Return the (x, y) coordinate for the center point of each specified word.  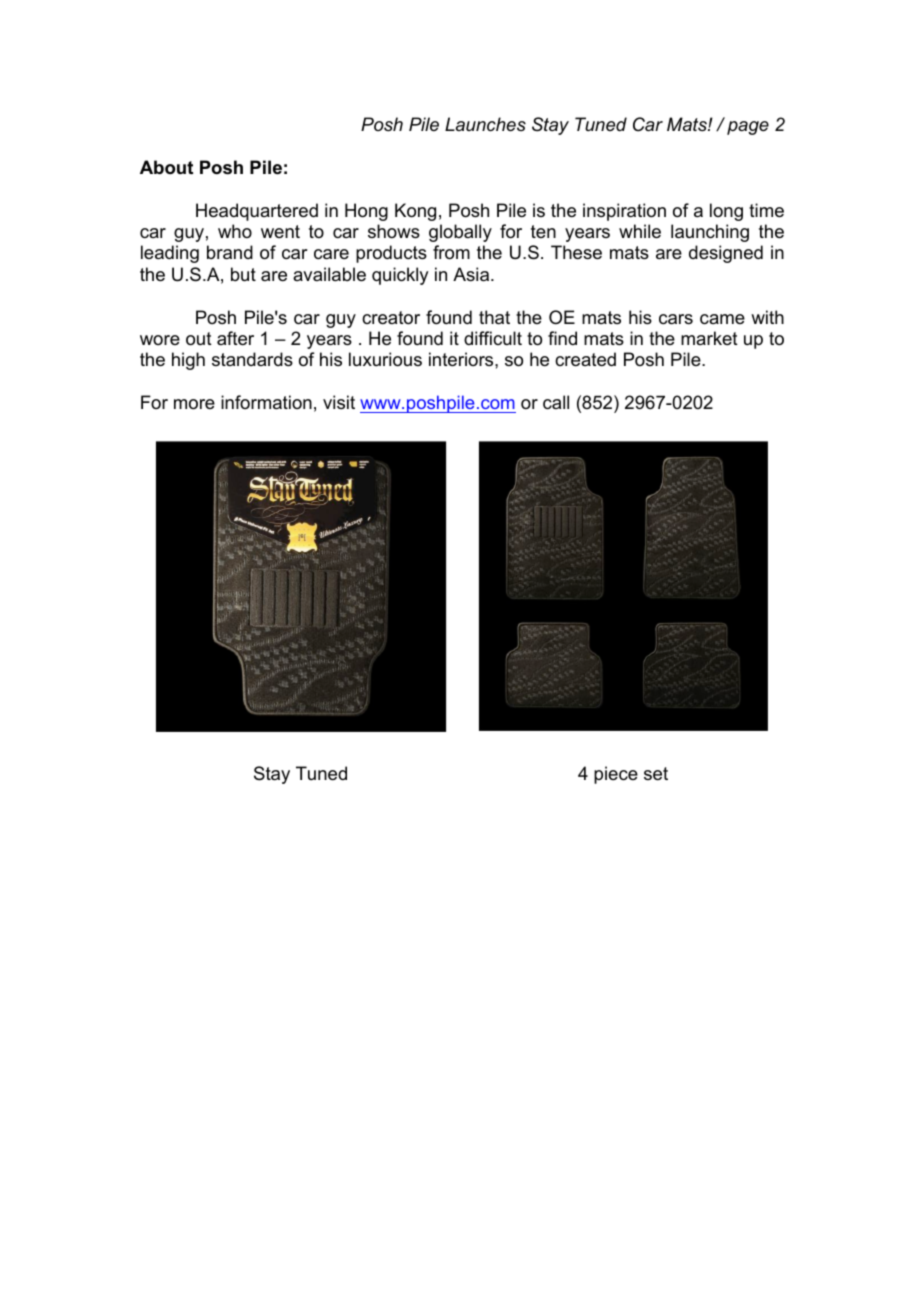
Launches (485, 124)
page (748, 128)
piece (616, 775)
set (656, 774)
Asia (472, 274)
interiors (462, 359)
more (194, 404)
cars (676, 319)
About (166, 167)
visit (339, 402)
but (243, 274)
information (266, 402)
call (556, 402)
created (585, 359)
